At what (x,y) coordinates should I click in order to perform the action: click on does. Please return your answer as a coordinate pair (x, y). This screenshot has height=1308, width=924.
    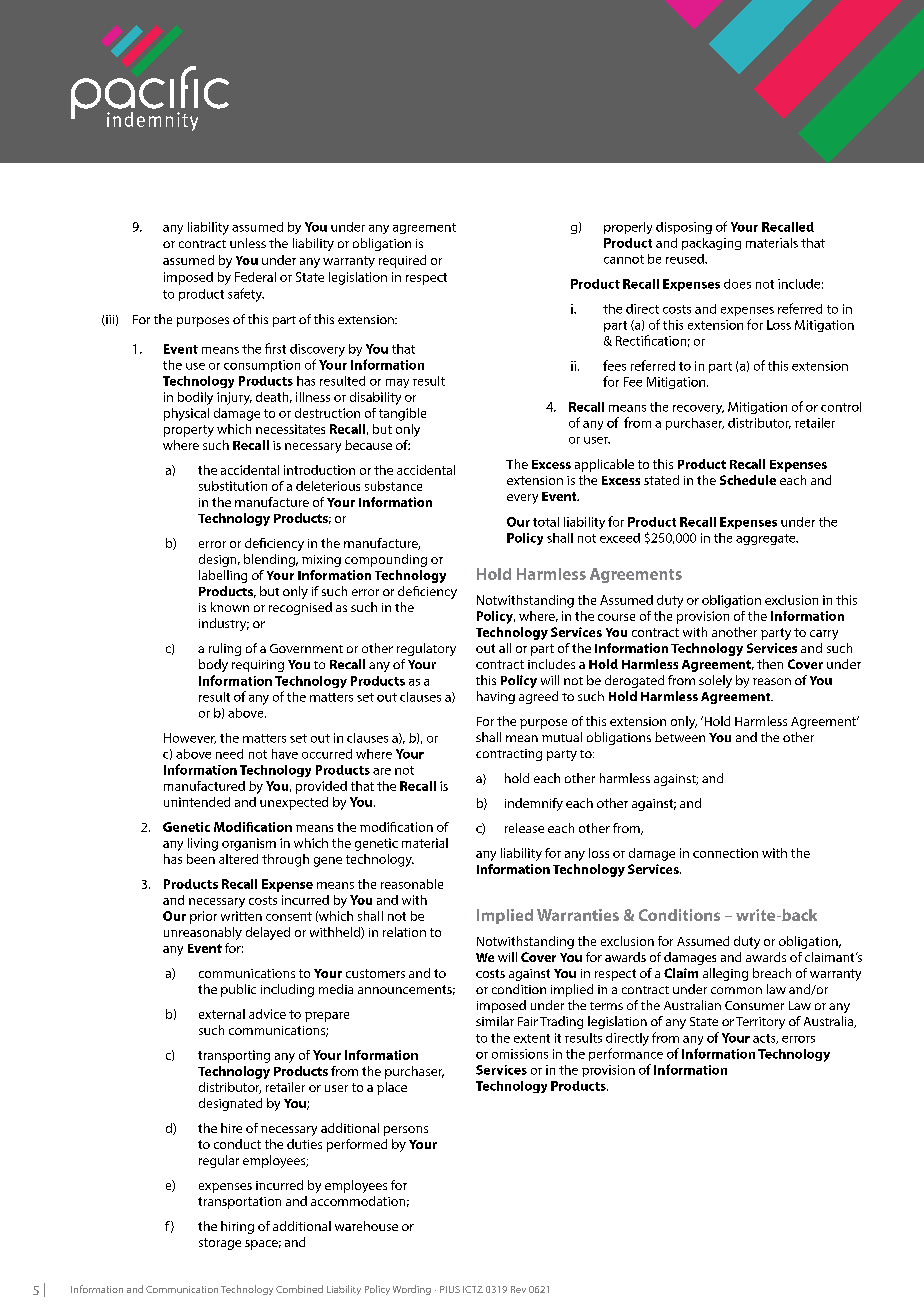
    Looking at the image, I should click on (737, 284).
